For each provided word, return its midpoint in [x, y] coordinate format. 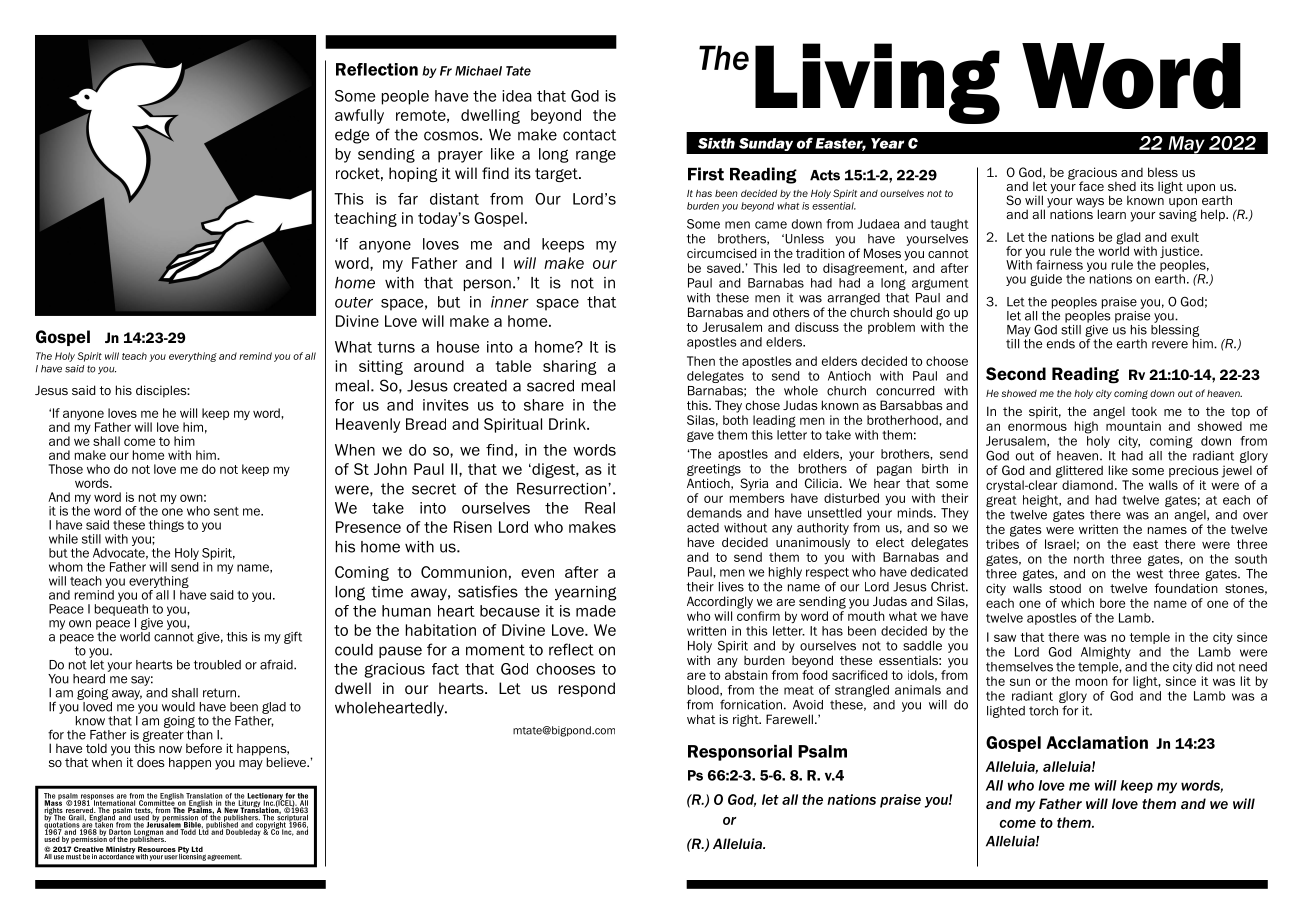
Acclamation [1097, 742]
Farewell [789, 719]
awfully [359, 116]
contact [589, 135]
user [171, 857]
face [1091, 186]
